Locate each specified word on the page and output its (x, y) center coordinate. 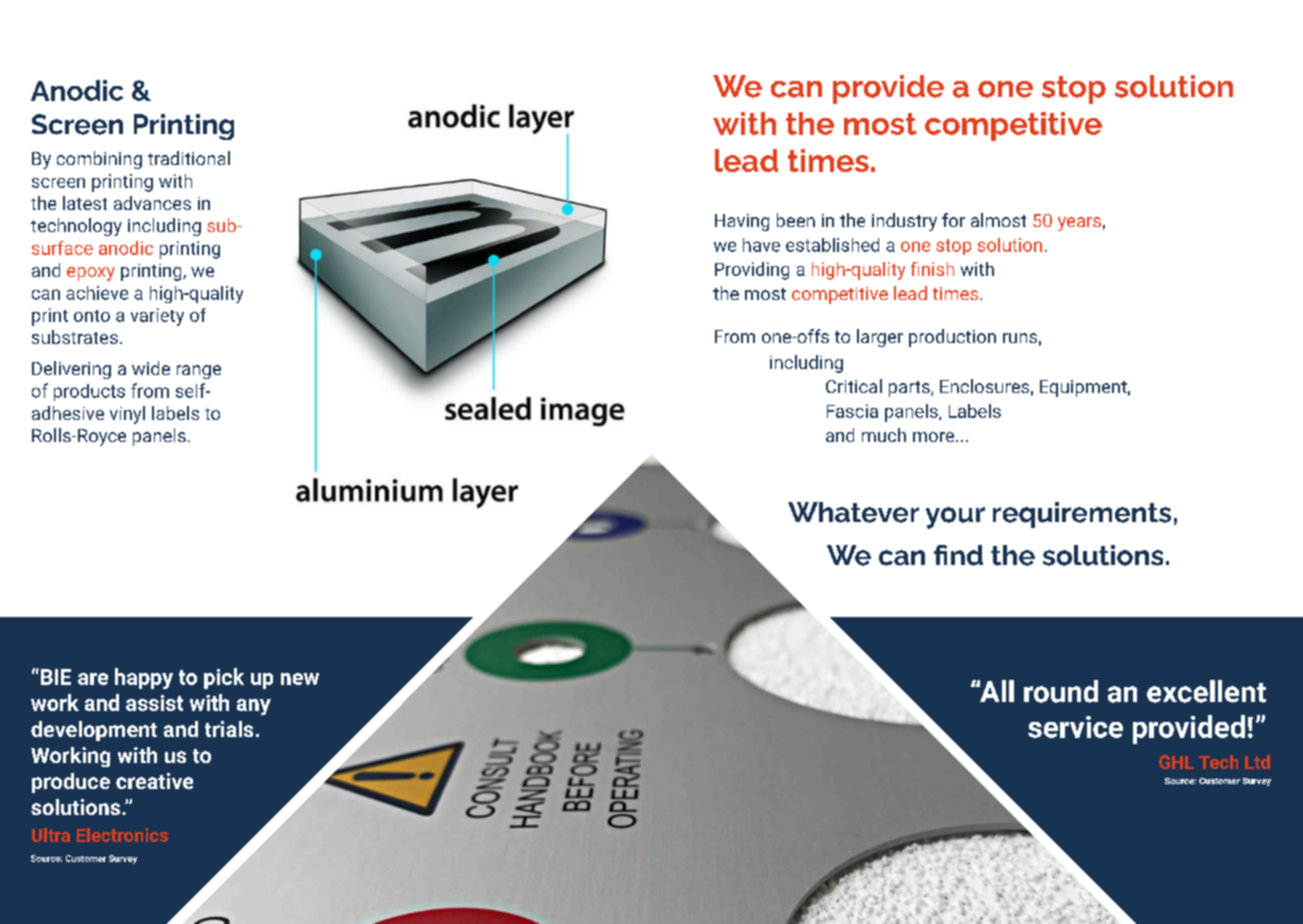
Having (742, 222)
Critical (854, 386)
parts (910, 389)
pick (224, 678)
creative (154, 781)
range (199, 372)
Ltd (1257, 762)
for (953, 220)
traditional (189, 158)
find (958, 555)
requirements (1082, 515)
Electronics (122, 835)
